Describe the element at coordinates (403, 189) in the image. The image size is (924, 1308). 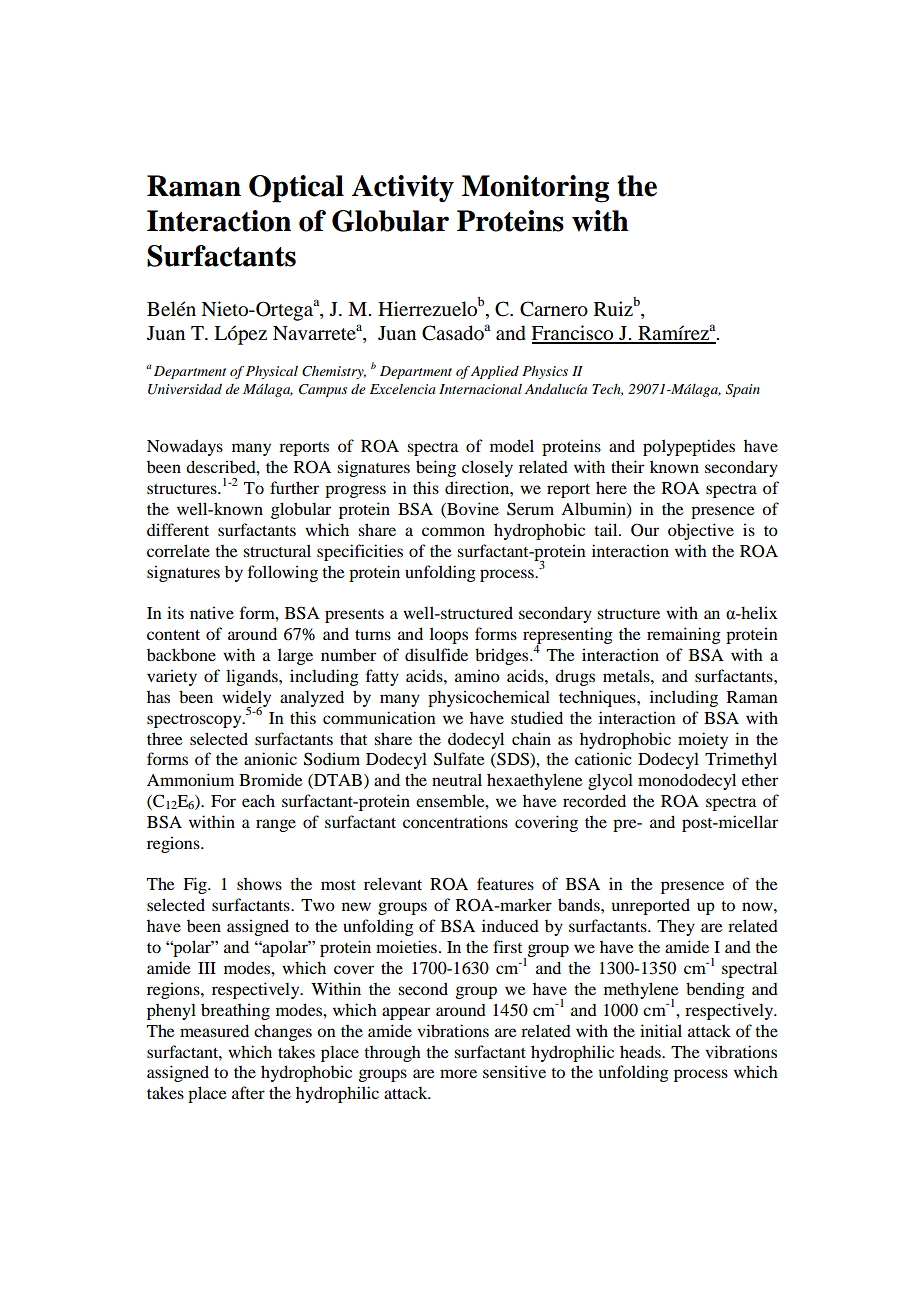
I see `Activity` at that location.
